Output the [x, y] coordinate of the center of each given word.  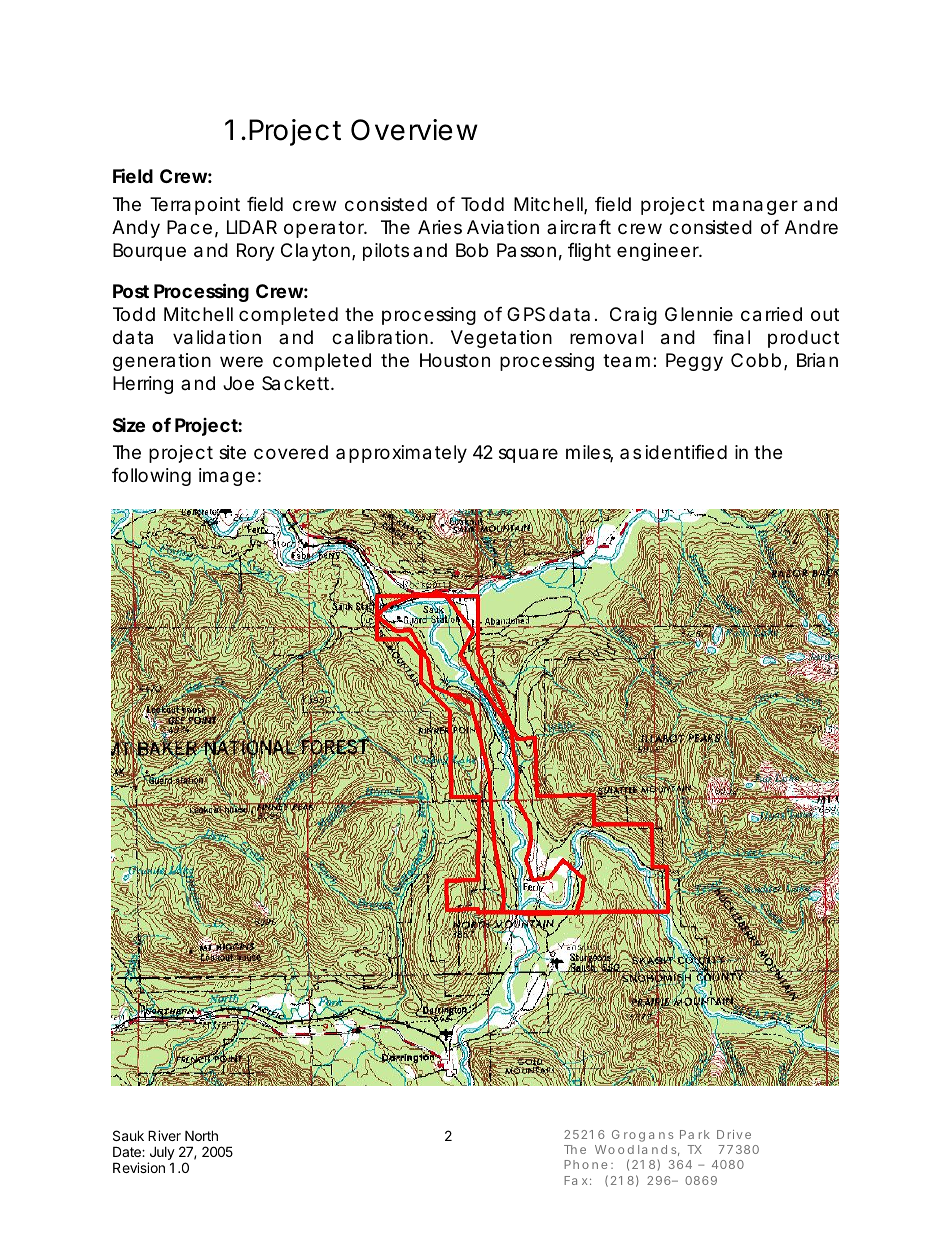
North [201, 1135]
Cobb [756, 360]
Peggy [694, 362]
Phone [585, 1164]
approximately [401, 454]
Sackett [297, 383]
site [232, 452]
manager [755, 207]
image [227, 477]
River [164, 1135]
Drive [734, 1134]
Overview [414, 130]
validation [217, 337]
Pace [189, 227]
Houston [455, 360]
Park [695, 1134]
